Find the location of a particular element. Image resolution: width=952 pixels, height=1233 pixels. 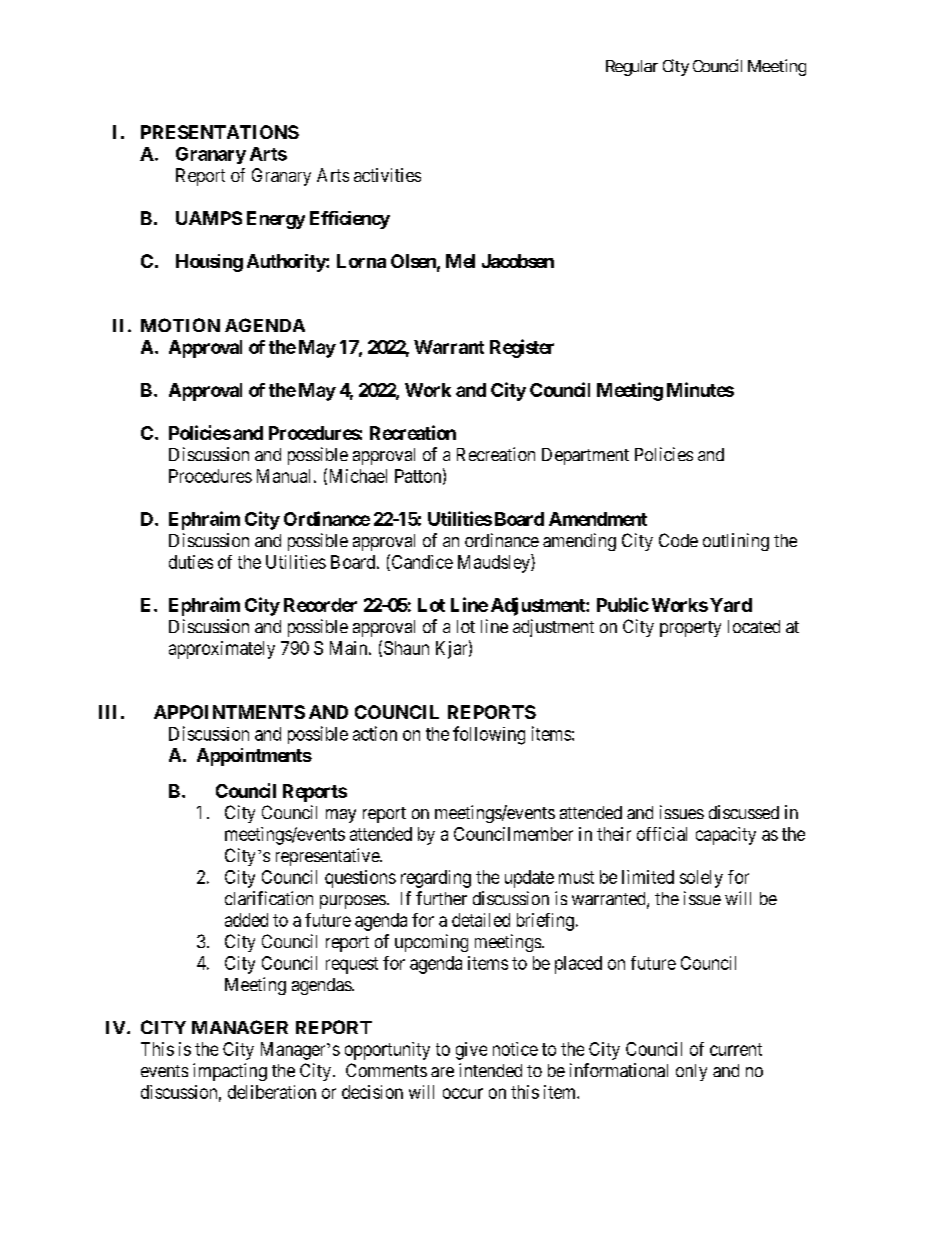

discussed is located at coordinates (744, 812).
